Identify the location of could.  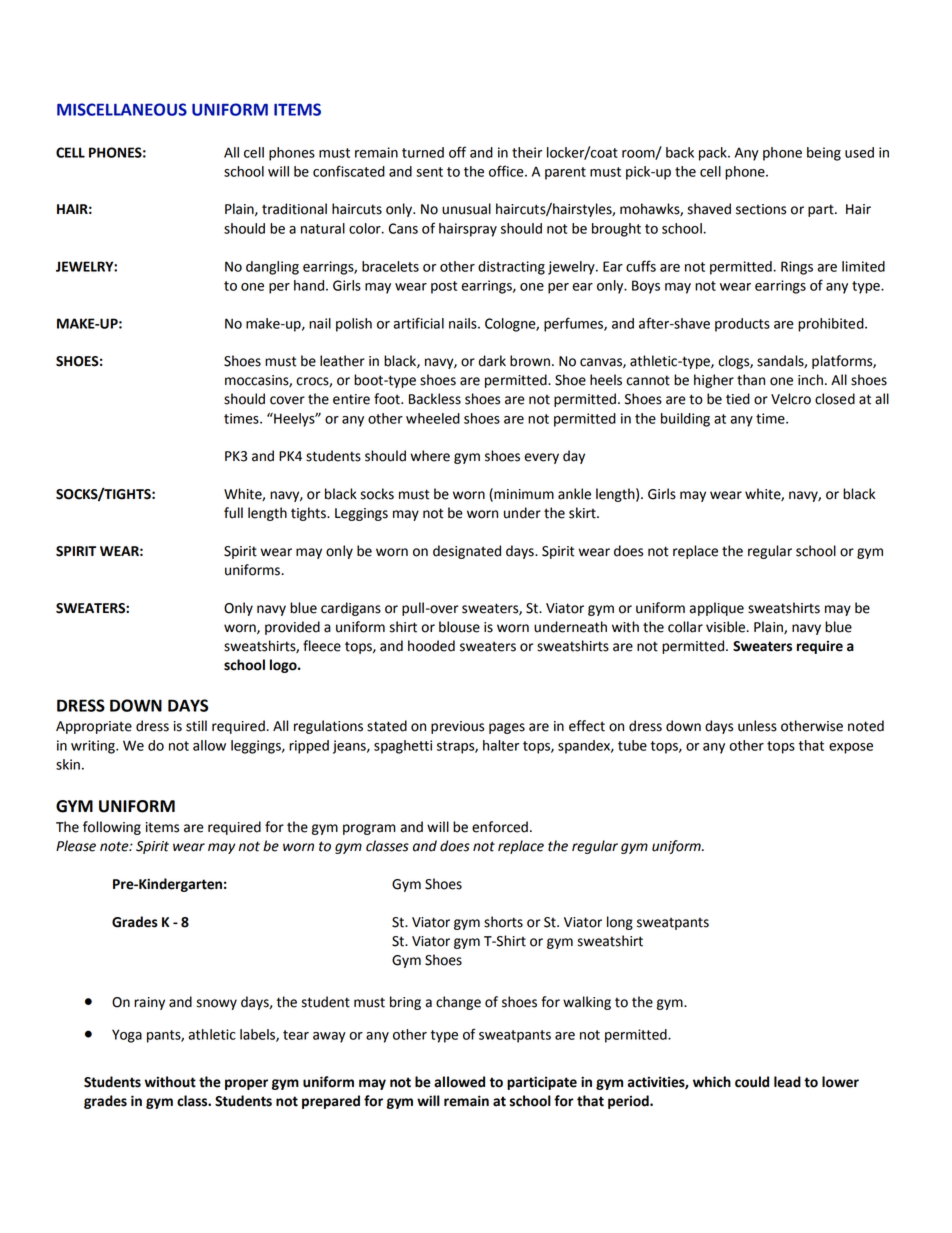
(752, 1082).
